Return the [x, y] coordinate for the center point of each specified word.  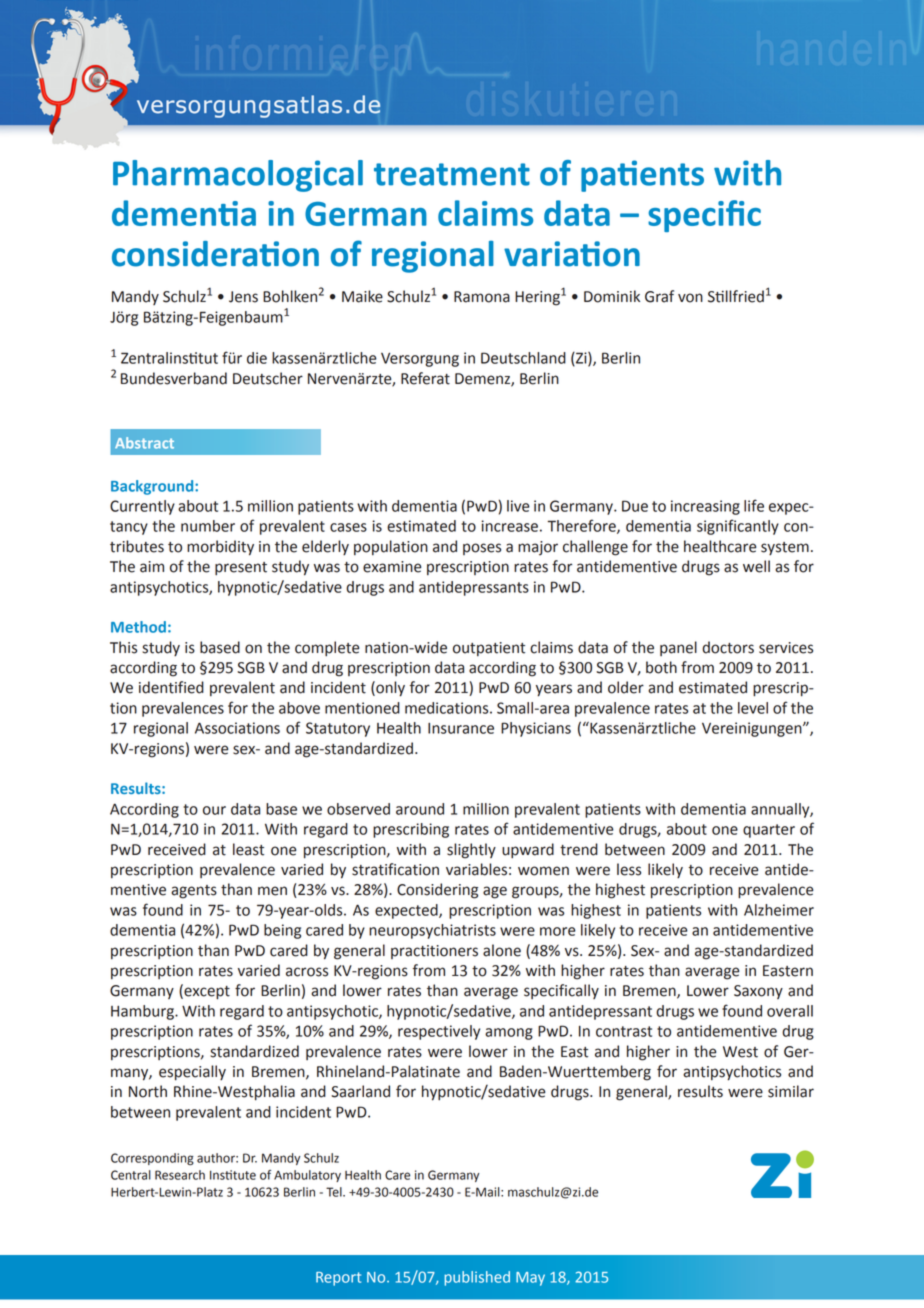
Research [180, 1175]
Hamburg [143, 1012]
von [690, 298]
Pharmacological [238, 176]
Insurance [461, 728]
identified [171, 687]
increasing [705, 507]
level [753, 708]
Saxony [758, 992]
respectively [439, 1032]
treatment [452, 174]
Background [153, 487]
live [518, 506]
